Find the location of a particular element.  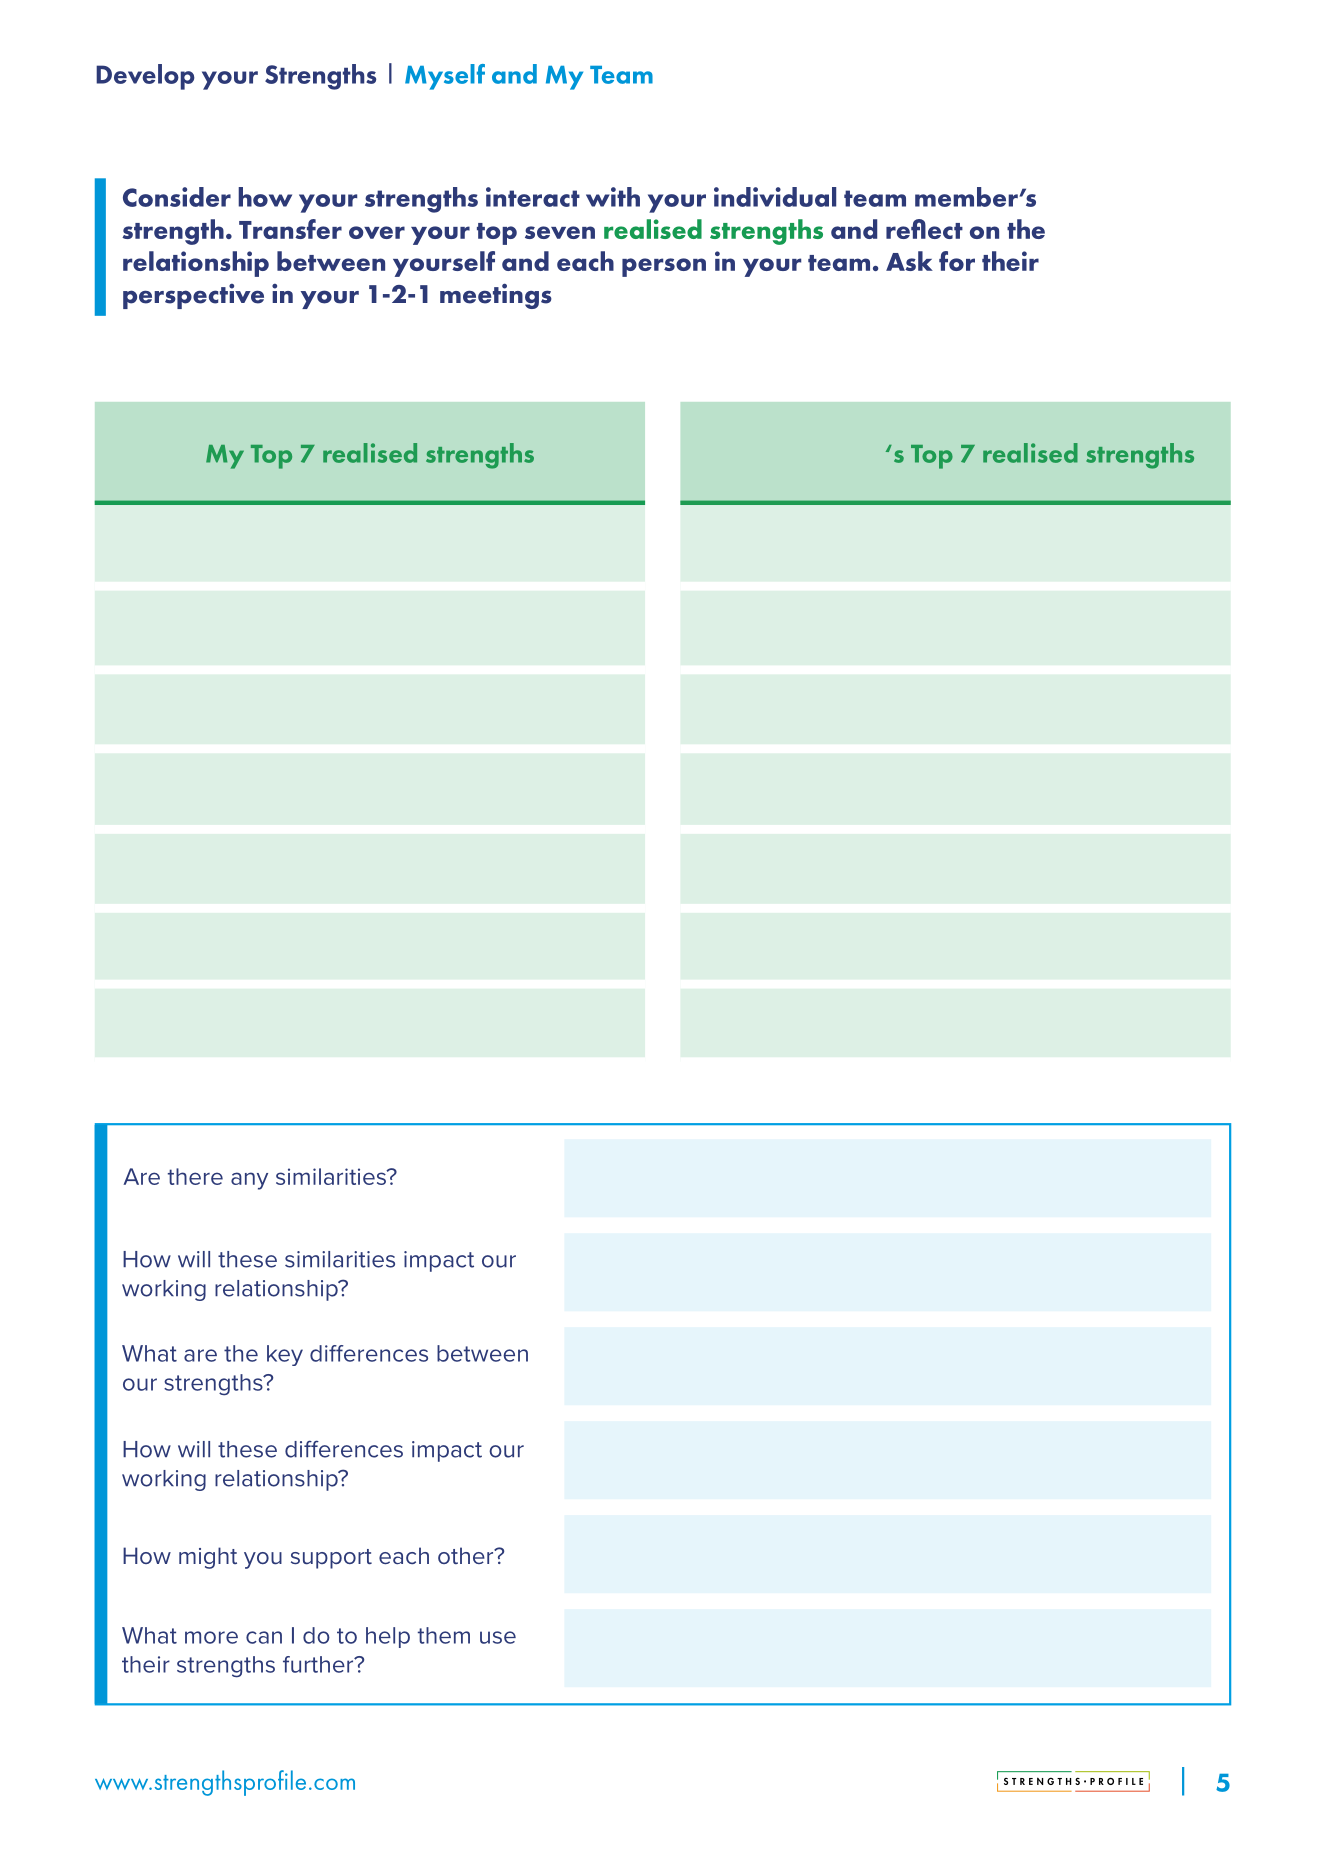

support is located at coordinates (331, 1559).
